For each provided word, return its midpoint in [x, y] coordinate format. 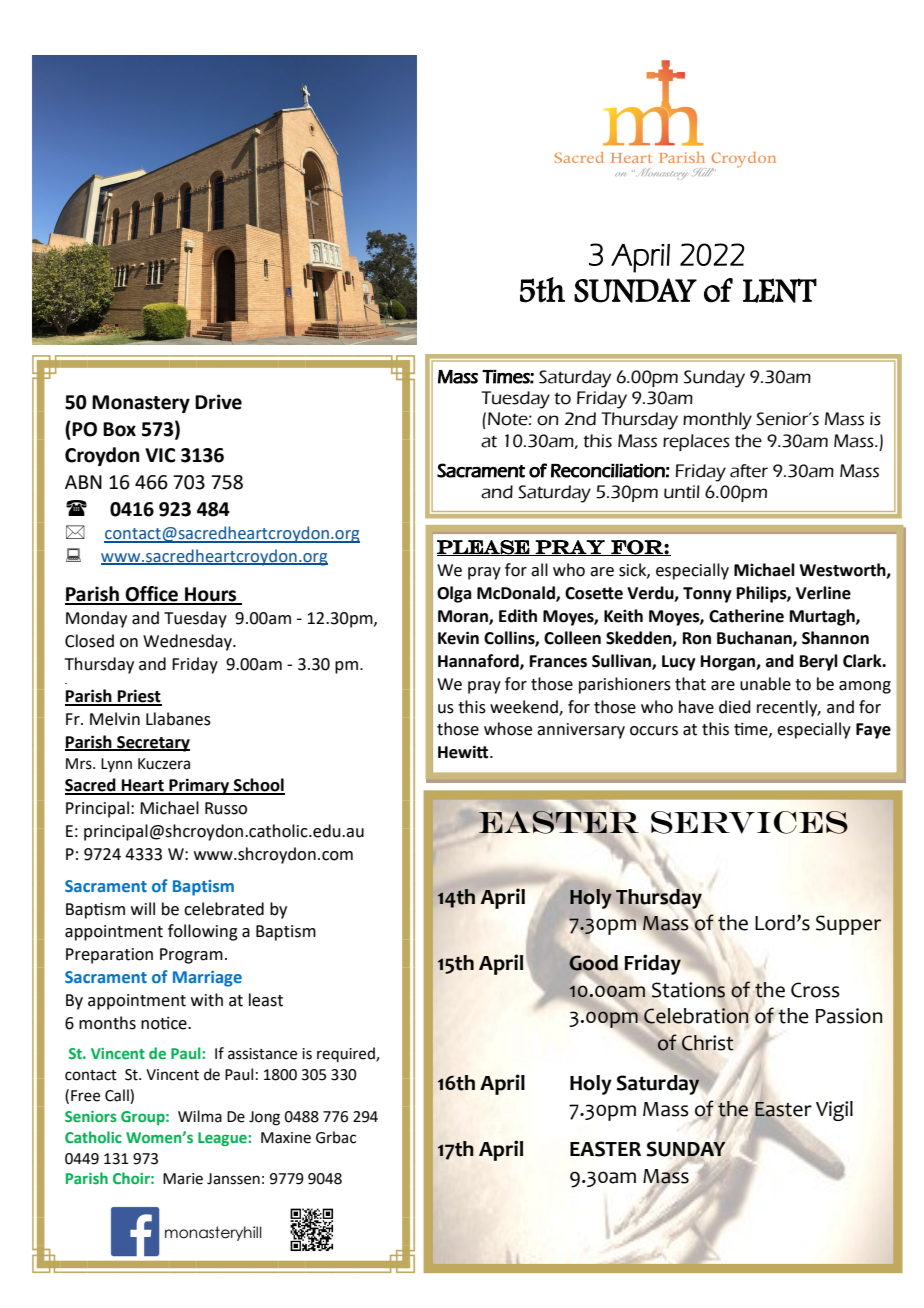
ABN [83, 482]
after [749, 471]
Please [484, 548]
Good [593, 963]
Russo [226, 808]
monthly [717, 421]
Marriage [207, 979]
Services [749, 822]
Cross [815, 990]
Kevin [458, 638]
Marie [183, 1179]
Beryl [819, 662]
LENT [780, 290]
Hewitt [464, 752]
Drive [218, 402]
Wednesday [188, 642]
